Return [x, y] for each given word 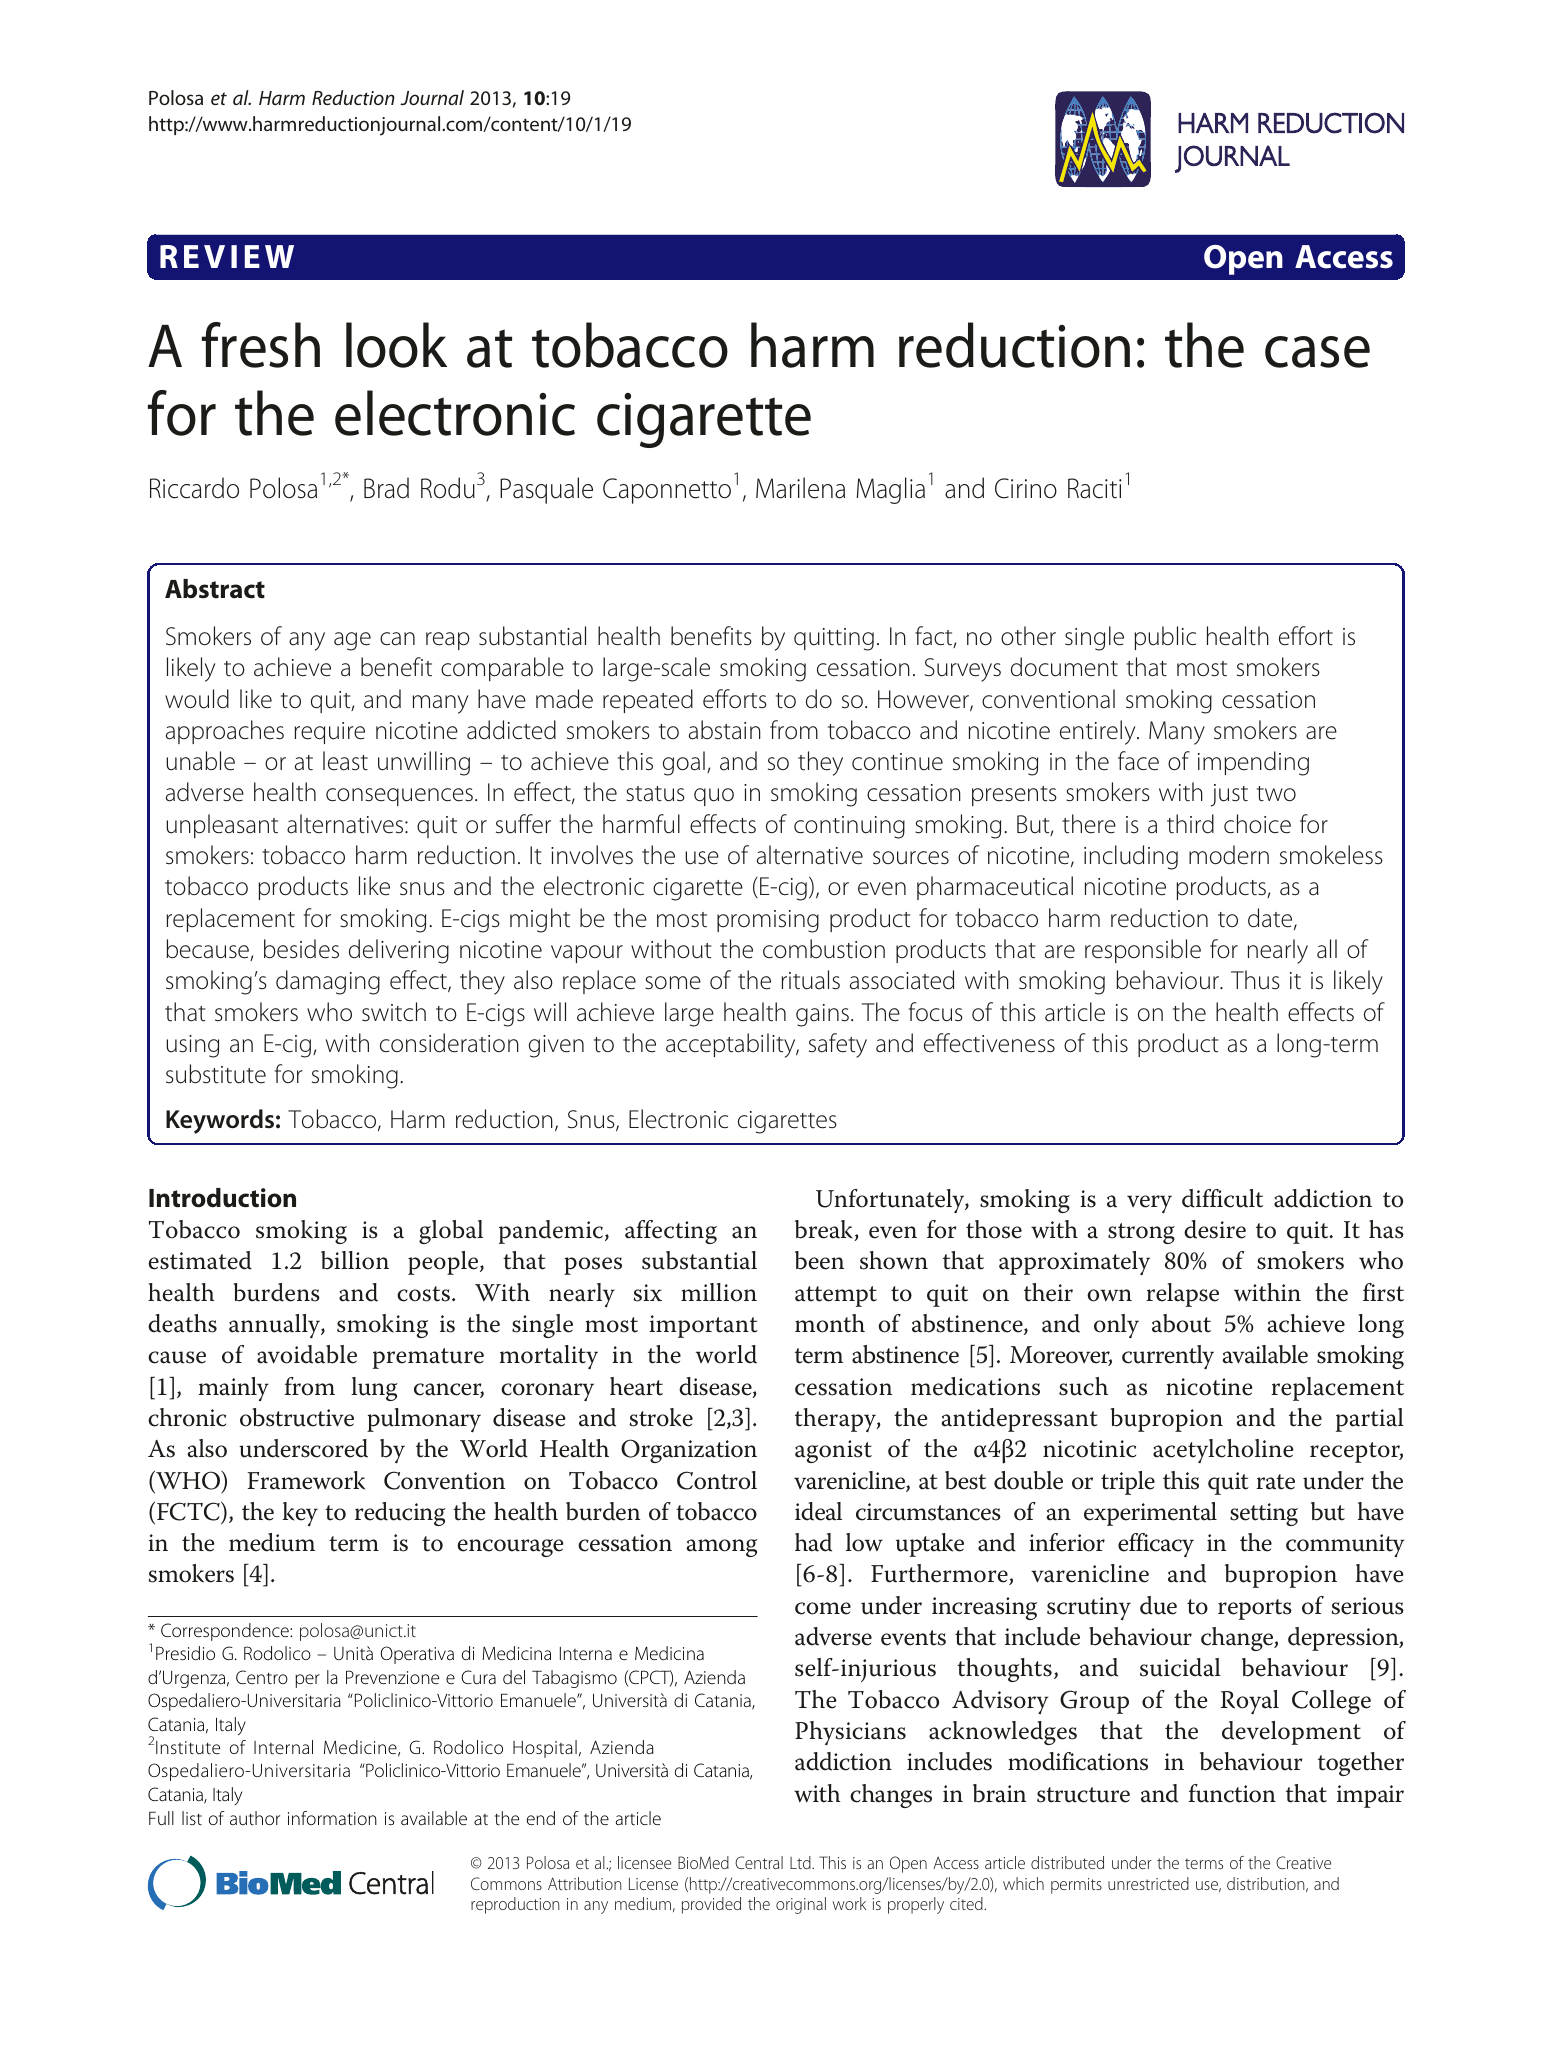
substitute [216, 1074]
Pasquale [546, 490]
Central [759, 1862]
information [332, 1818]
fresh [261, 345]
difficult [1222, 1198]
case [1317, 352]
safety [838, 1045]
